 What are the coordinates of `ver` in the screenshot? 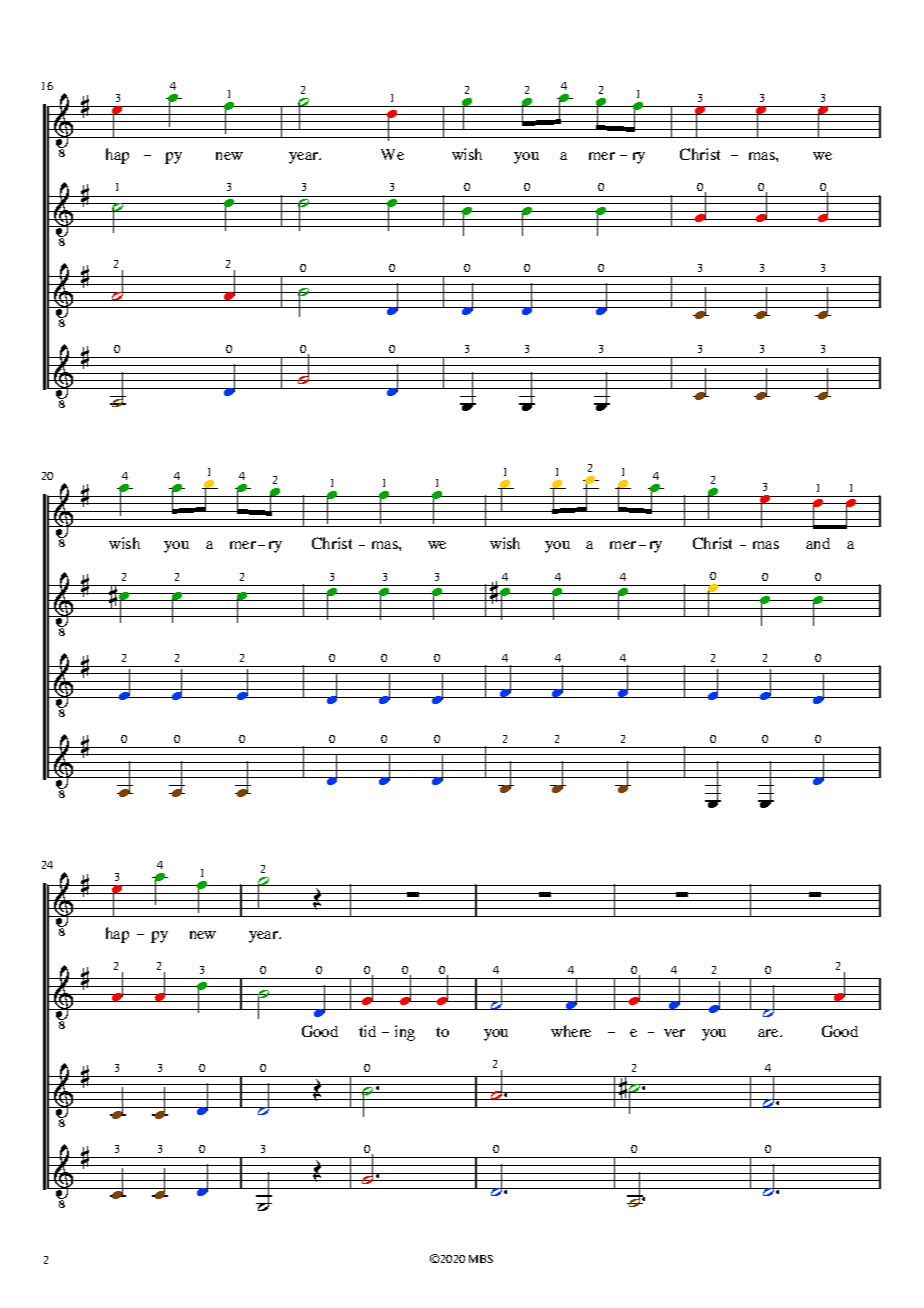 It's located at (674, 1033).
